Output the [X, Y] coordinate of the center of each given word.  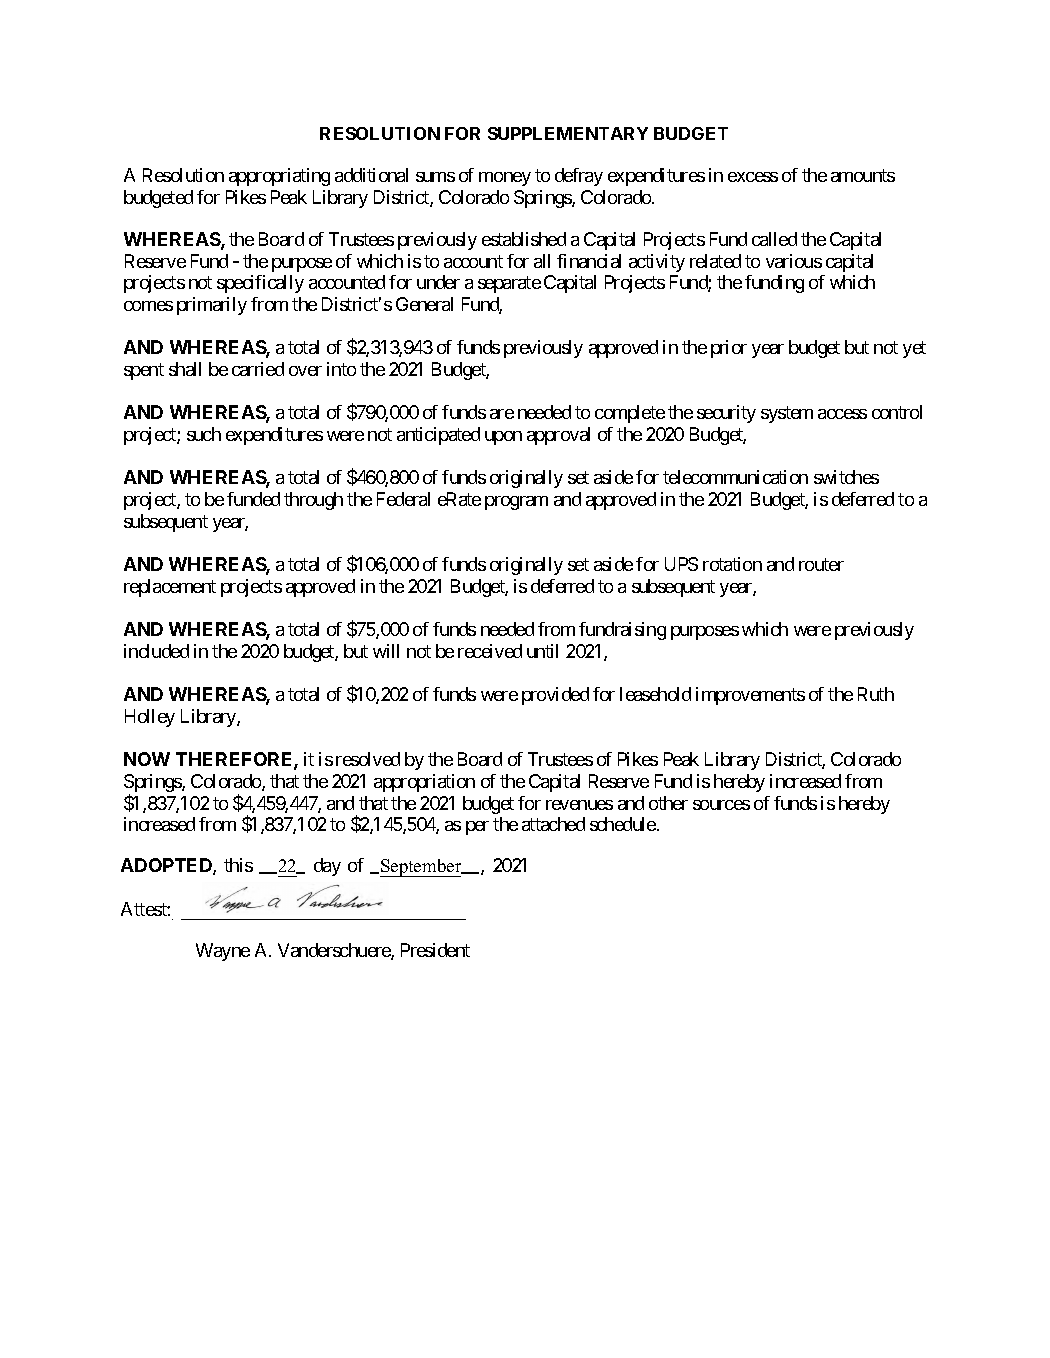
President [435, 950]
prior [729, 349]
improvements [750, 696]
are [502, 414]
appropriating [279, 177]
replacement [170, 588]
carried [258, 369]
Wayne [223, 952]
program [516, 503]
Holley [150, 718]
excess [753, 177]
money [505, 179]
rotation [732, 564]
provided [555, 696]
